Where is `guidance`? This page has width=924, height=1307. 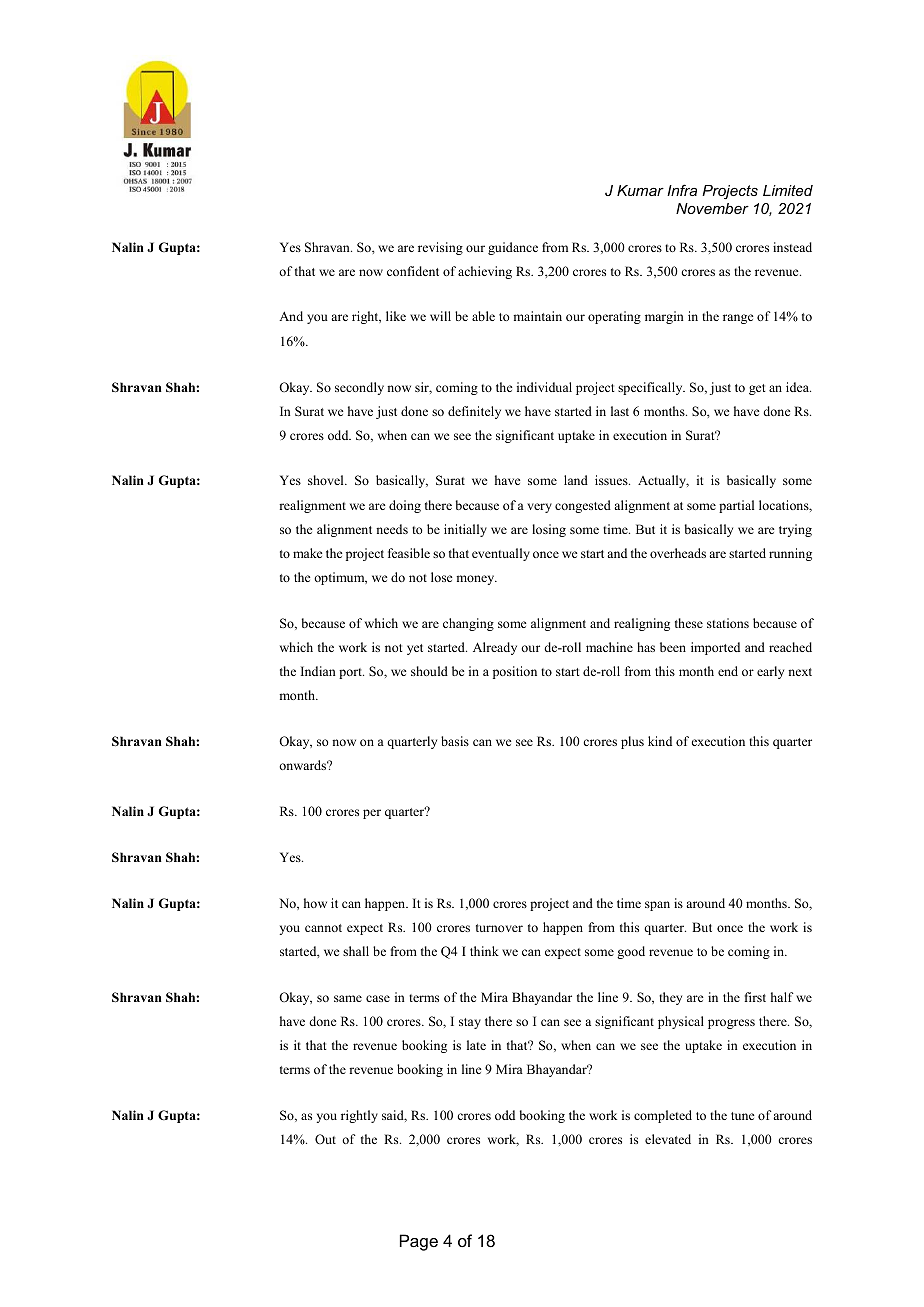
guidance is located at coordinates (513, 248).
